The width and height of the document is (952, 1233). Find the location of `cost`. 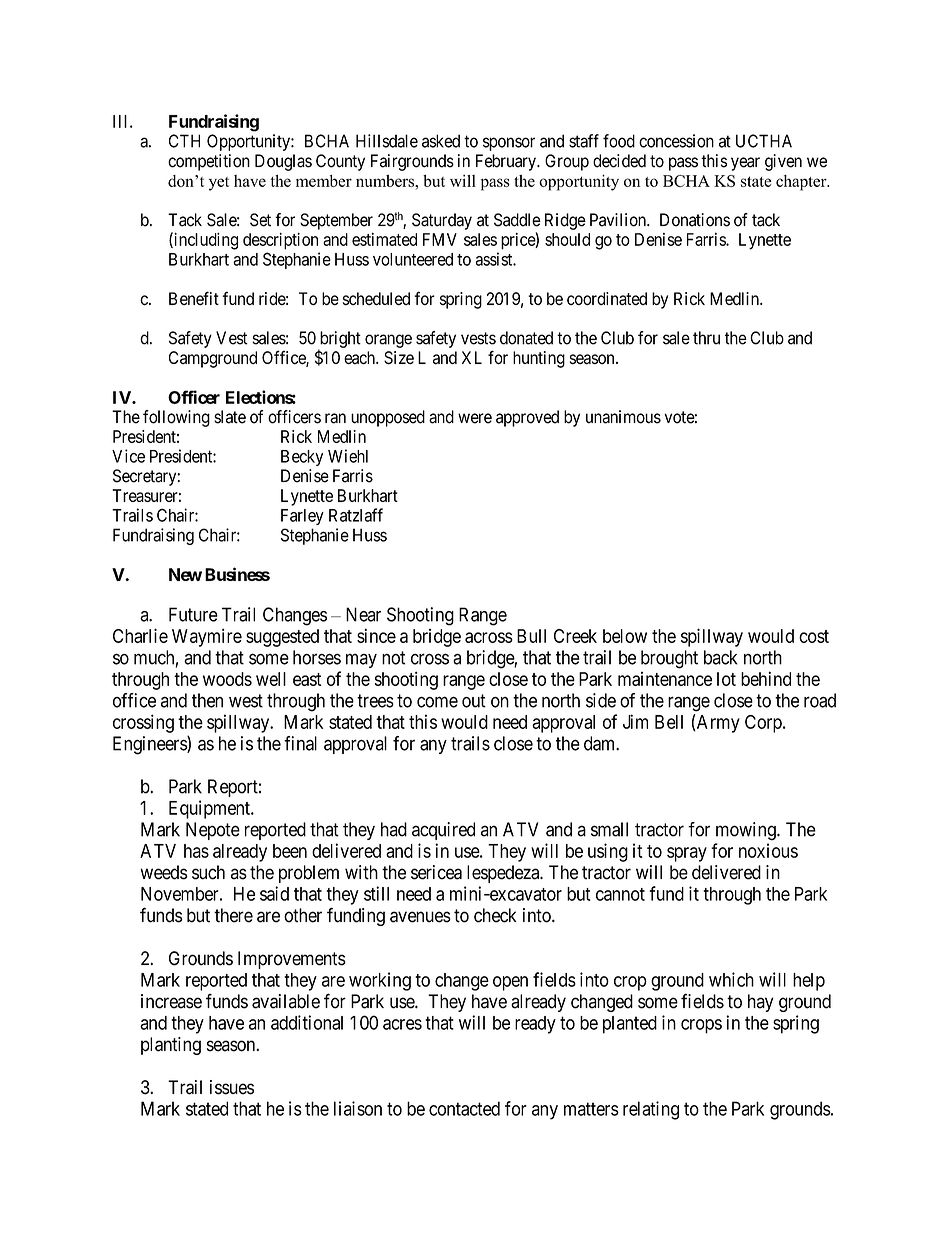

cost is located at coordinates (814, 636).
